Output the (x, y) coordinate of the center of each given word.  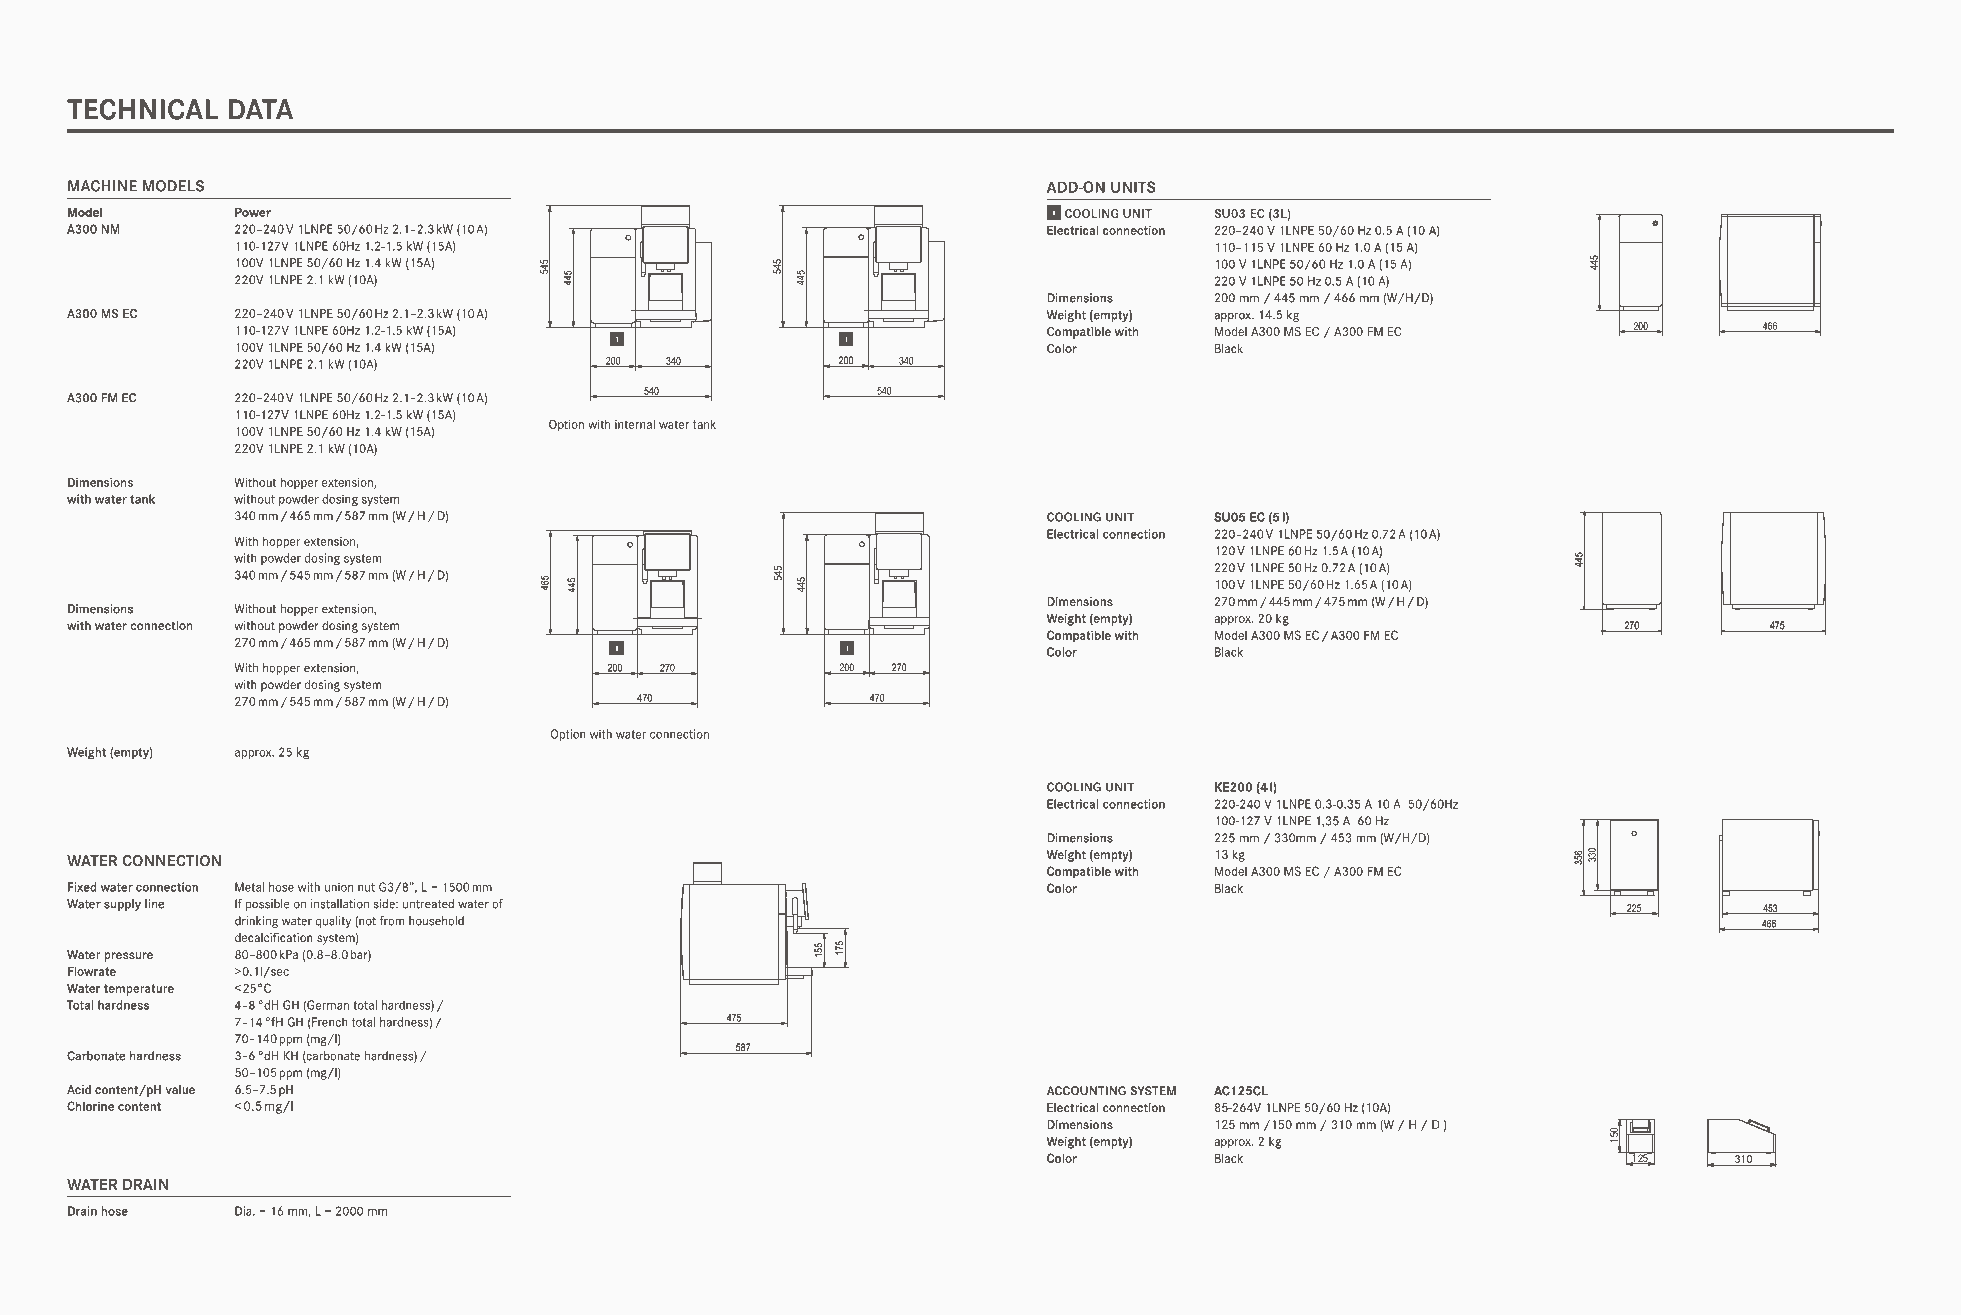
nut (366, 887)
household (436, 921)
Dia (244, 1211)
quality (333, 922)
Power (253, 212)
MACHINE (102, 186)
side (385, 904)
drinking (256, 922)
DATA (261, 109)
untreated (428, 904)
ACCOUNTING (1086, 1091)
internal (635, 424)
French (329, 1023)
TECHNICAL (143, 109)
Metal (249, 887)
